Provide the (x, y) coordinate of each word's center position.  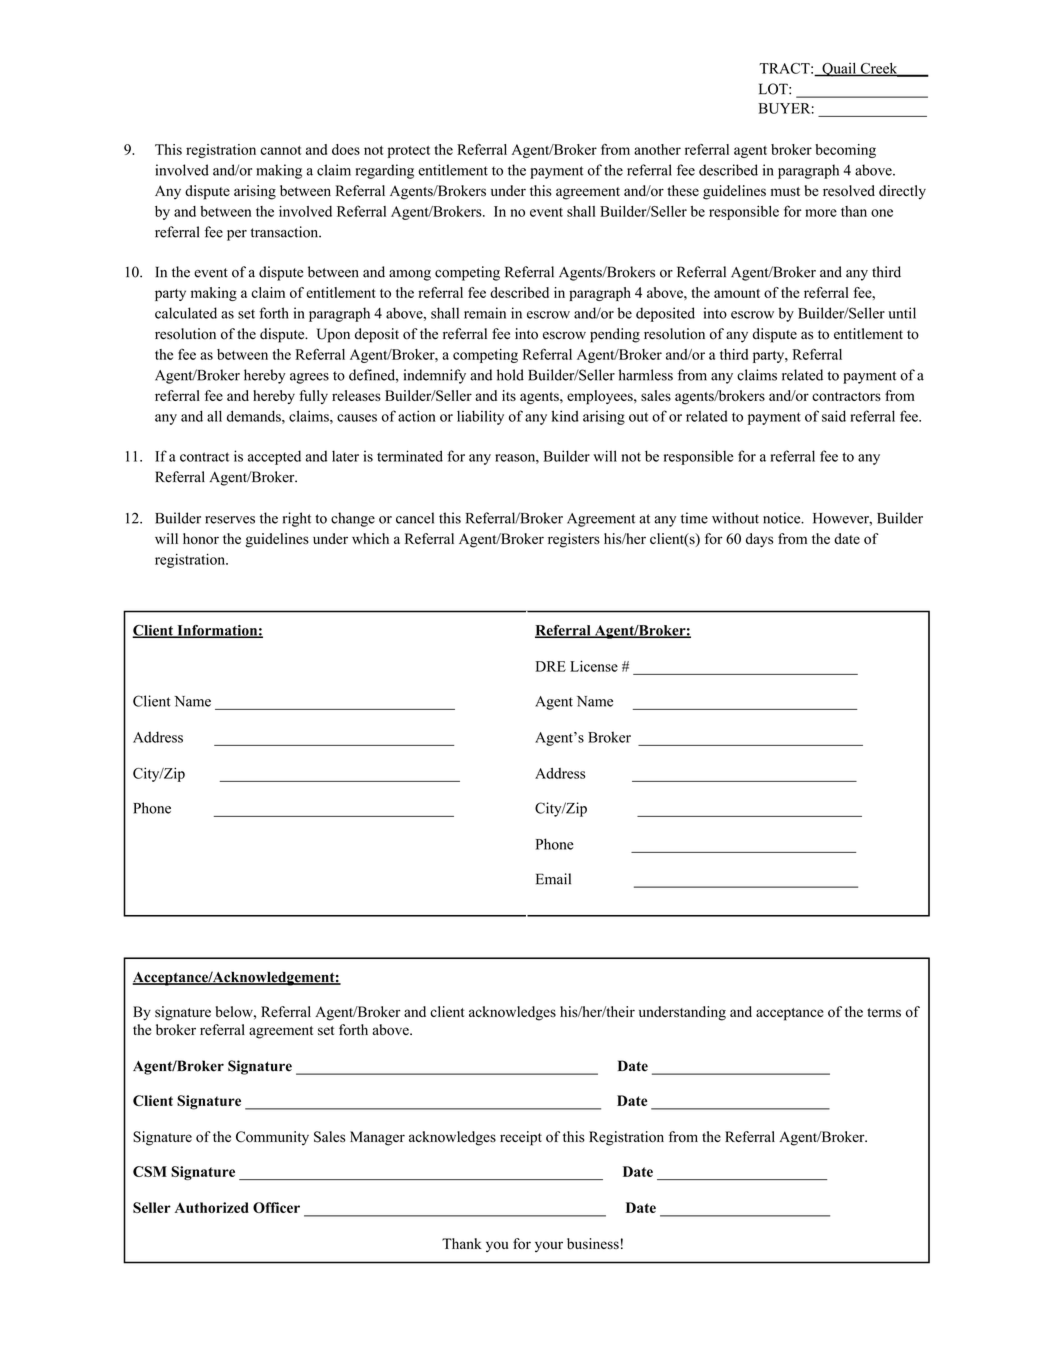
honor (201, 539)
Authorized (212, 1207)
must (785, 191)
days (759, 540)
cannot (281, 150)
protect (409, 152)
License (594, 666)
